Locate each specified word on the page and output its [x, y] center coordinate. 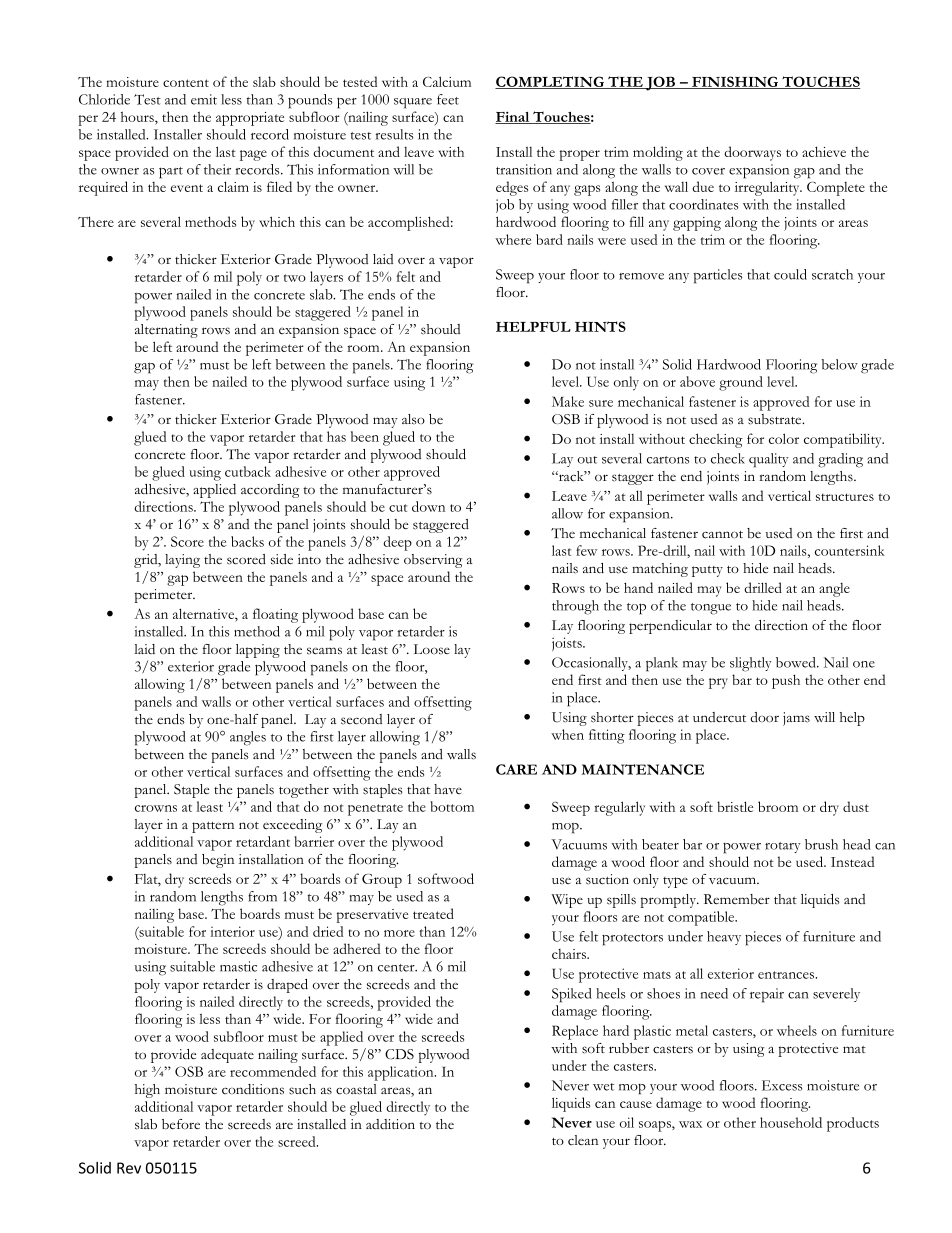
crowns [156, 808]
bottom [452, 806]
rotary [783, 847]
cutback [248, 471]
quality [769, 460]
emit [204, 99]
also [413, 419]
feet [448, 99]
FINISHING [735, 82]
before [181, 1124]
